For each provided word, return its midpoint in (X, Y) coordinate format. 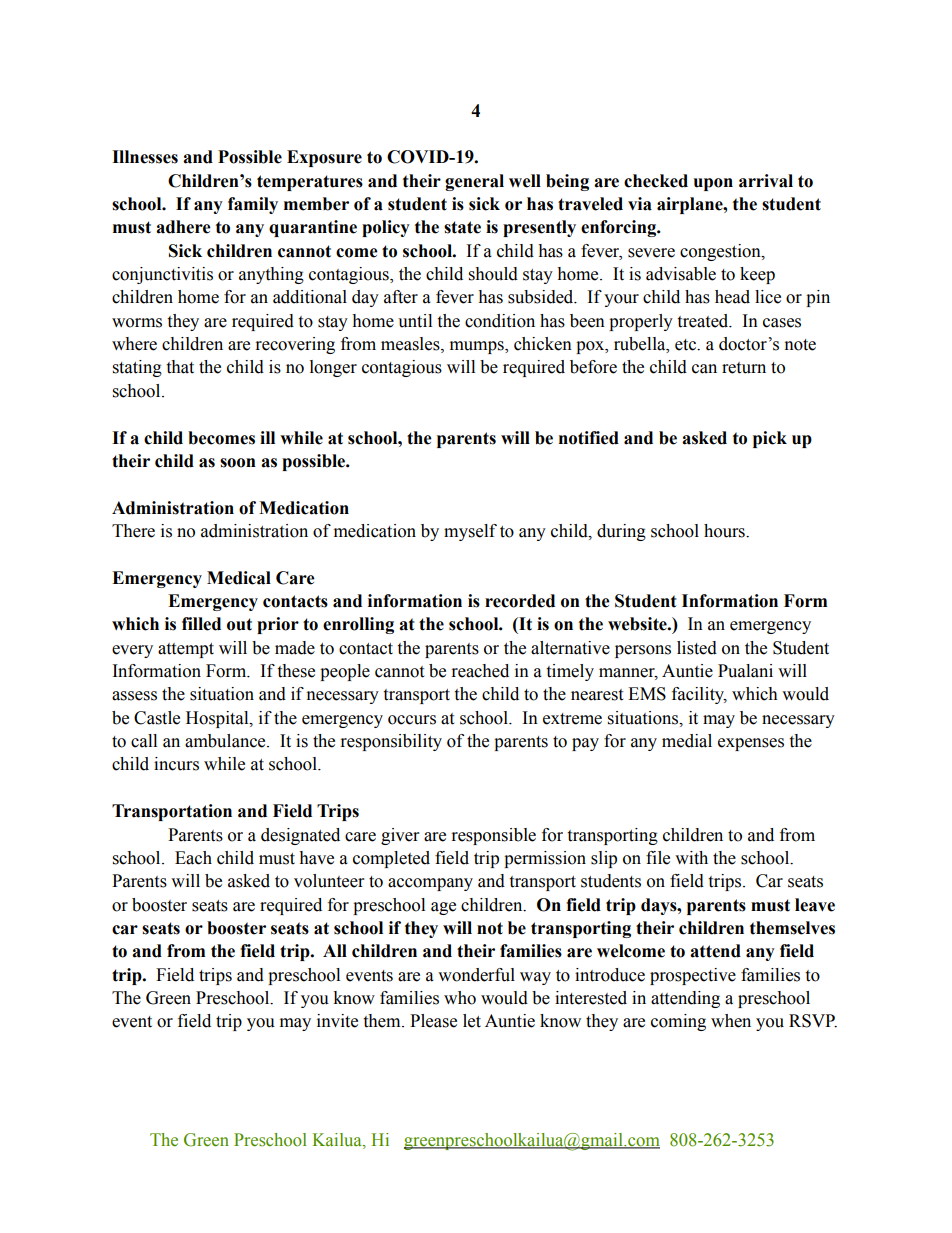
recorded (520, 601)
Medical (239, 578)
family (253, 205)
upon (713, 184)
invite (337, 1021)
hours (725, 531)
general (474, 182)
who (460, 998)
